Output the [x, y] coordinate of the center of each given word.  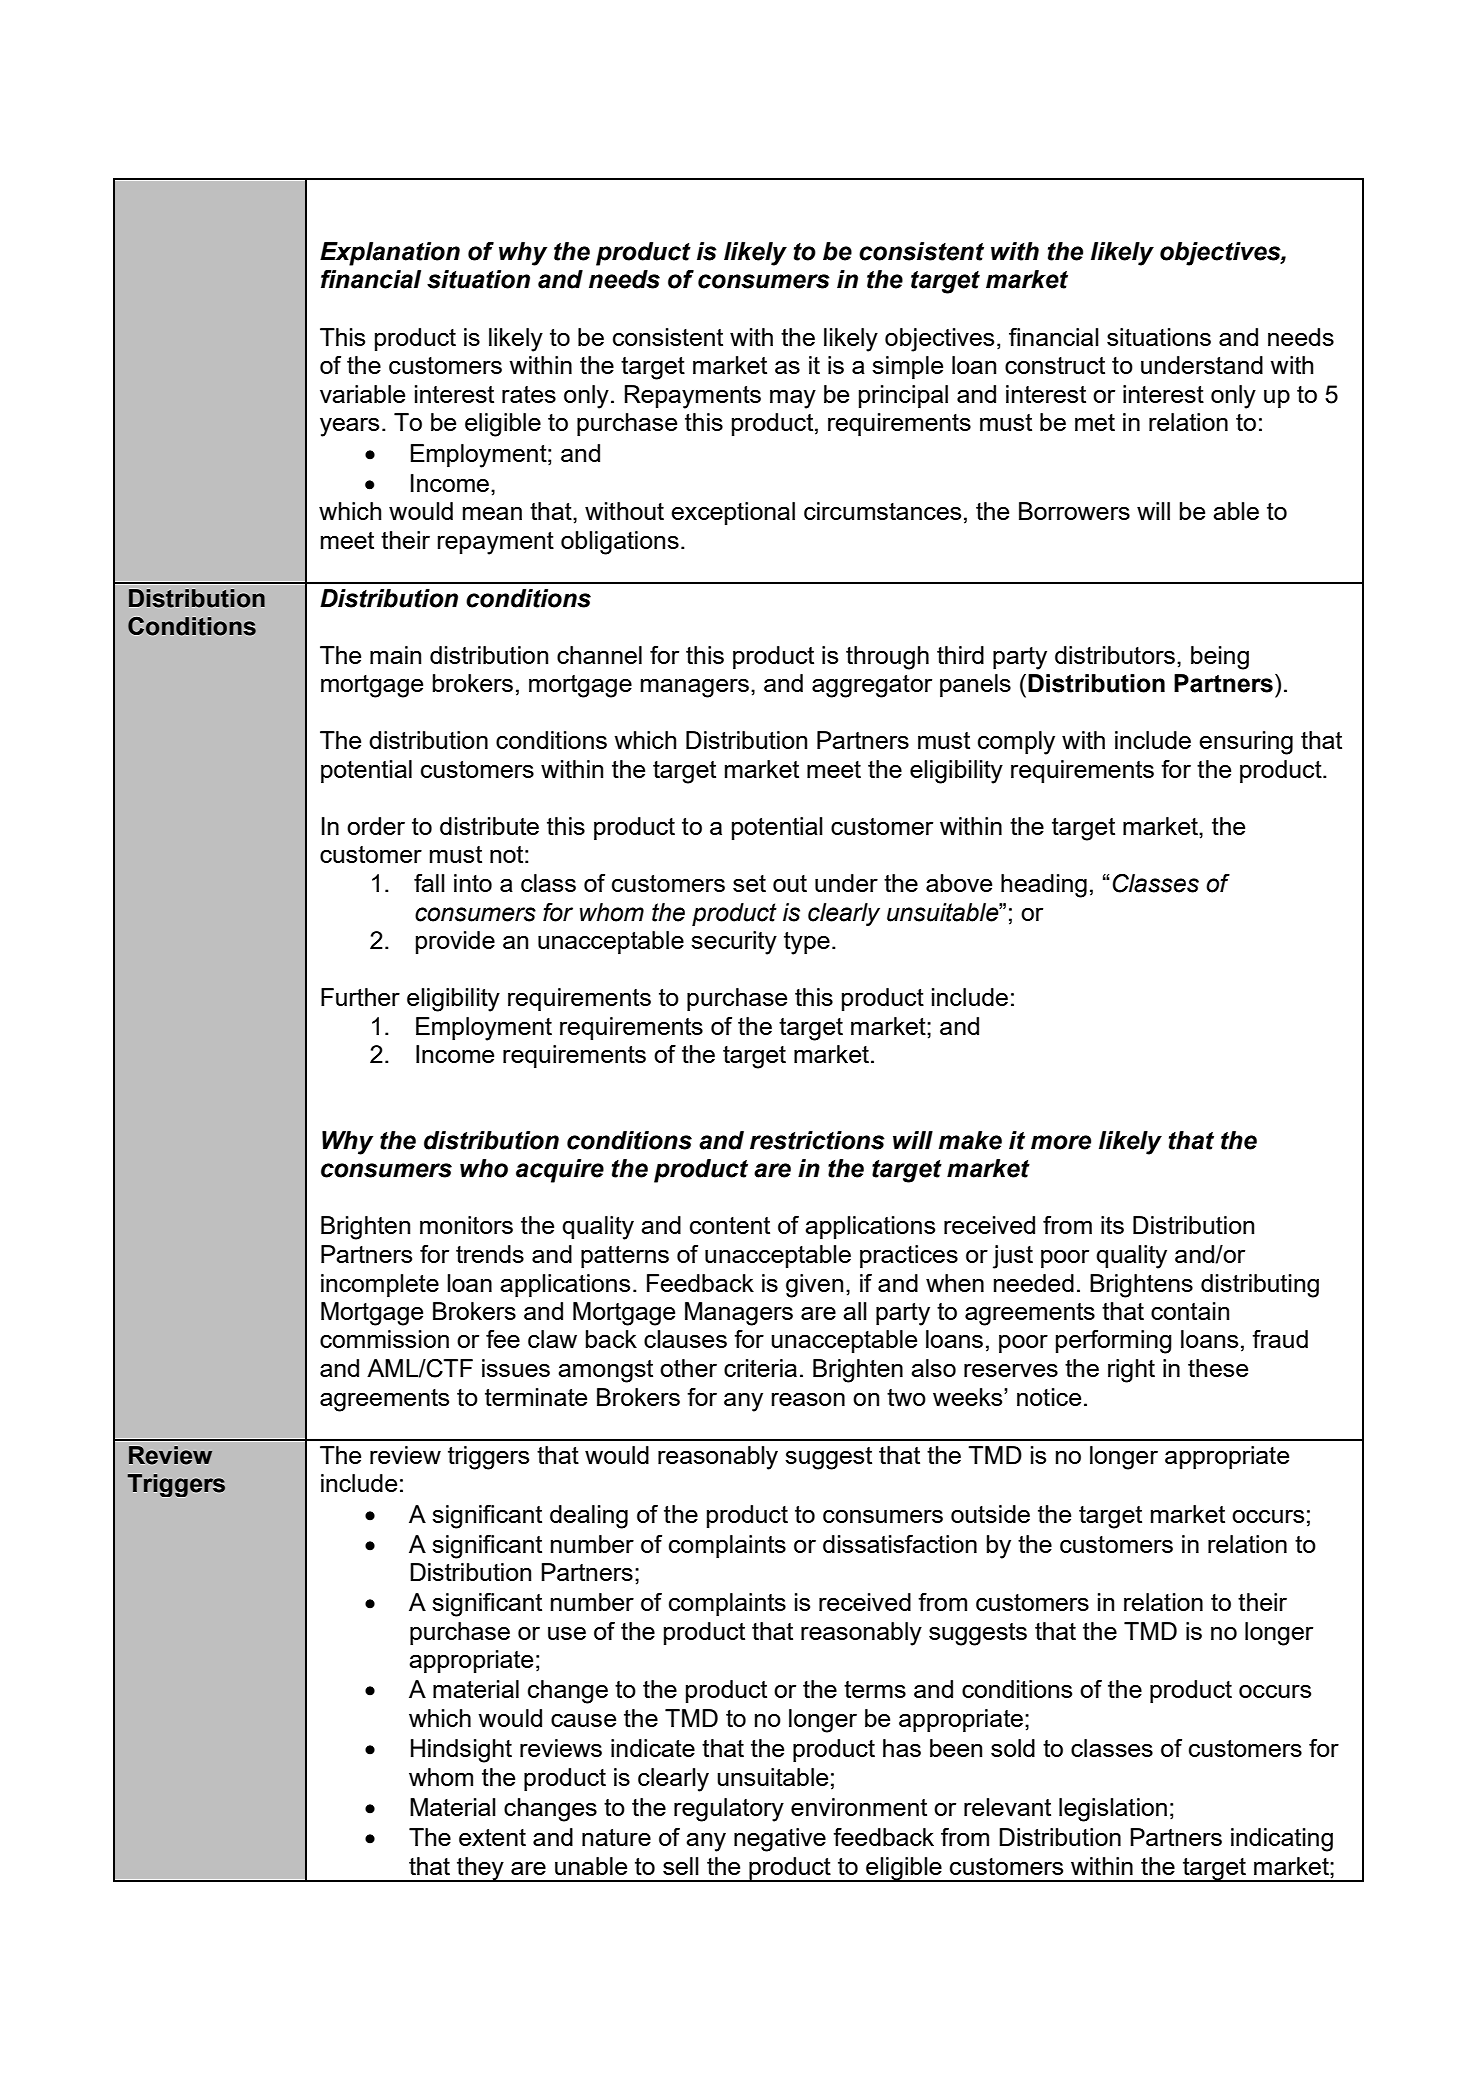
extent [492, 1837]
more [1061, 1142]
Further [360, 997]
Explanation [390, 254]
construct [1055, 365]
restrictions [817, 1140]
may [793, 399]
